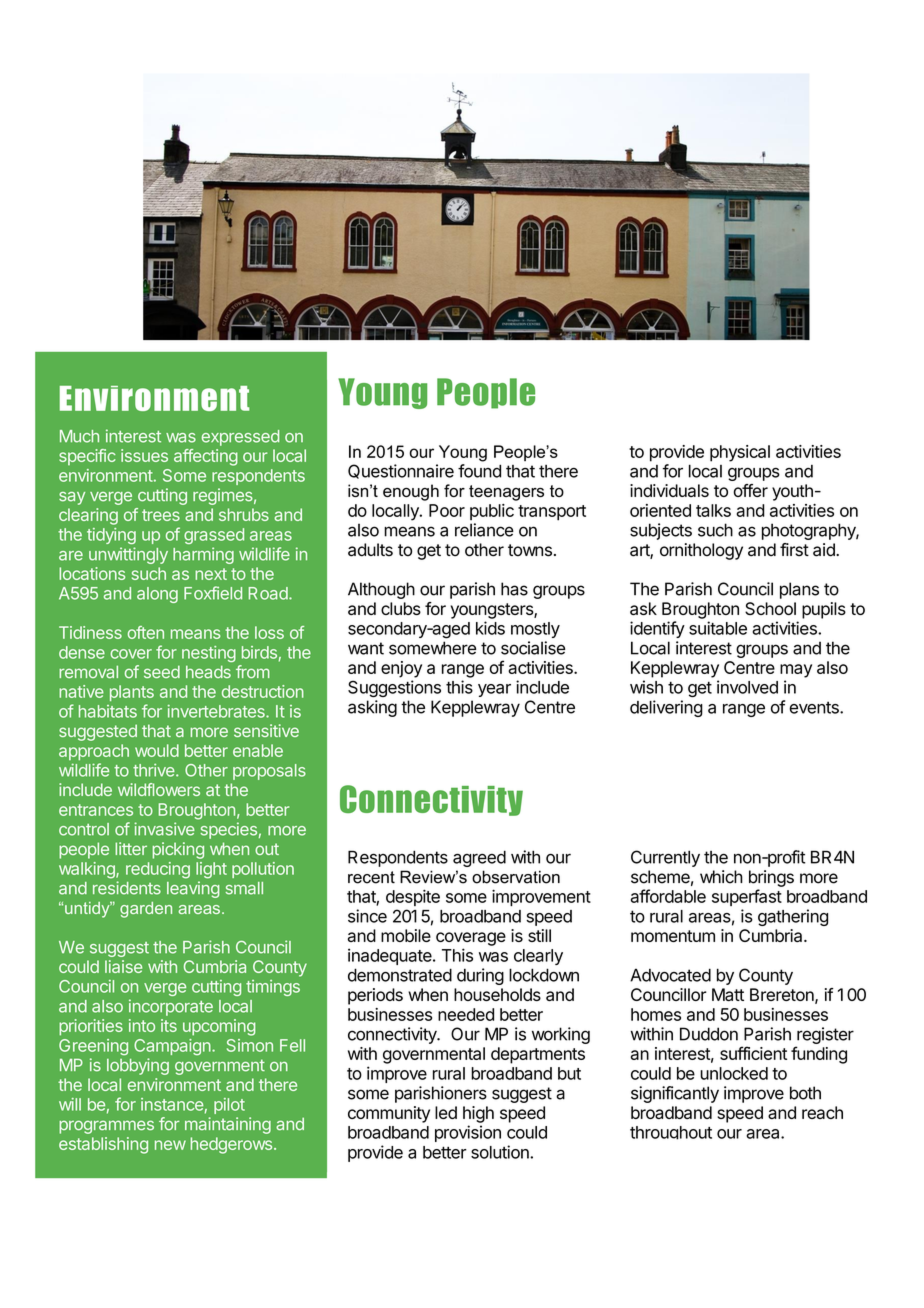  I want to click on issues, so click(144, 455).
